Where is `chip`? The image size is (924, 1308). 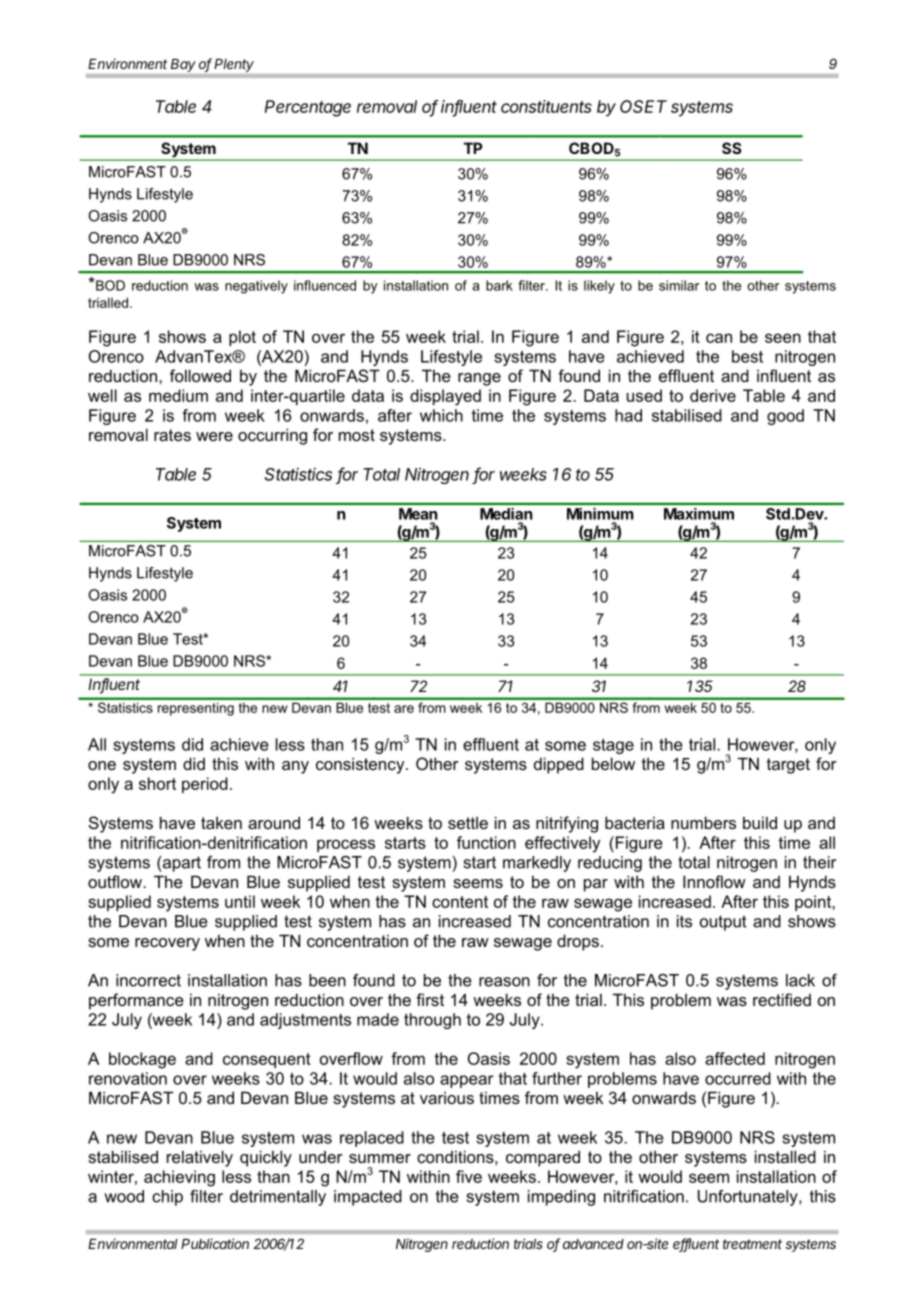
chip is located at coordinates (167, 1198).
